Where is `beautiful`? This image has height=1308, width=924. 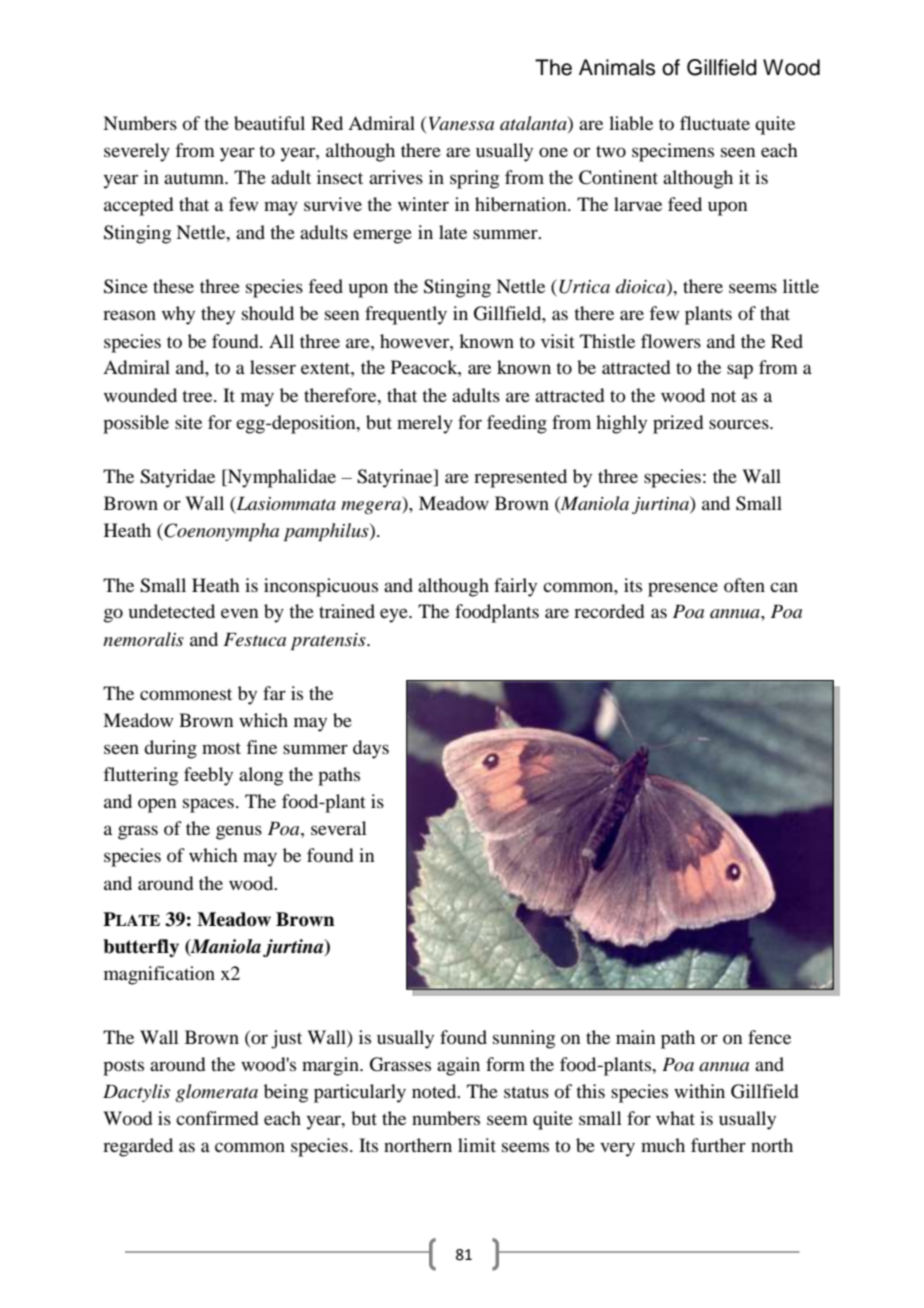
beautiful is located at coordinates (269, 123).
